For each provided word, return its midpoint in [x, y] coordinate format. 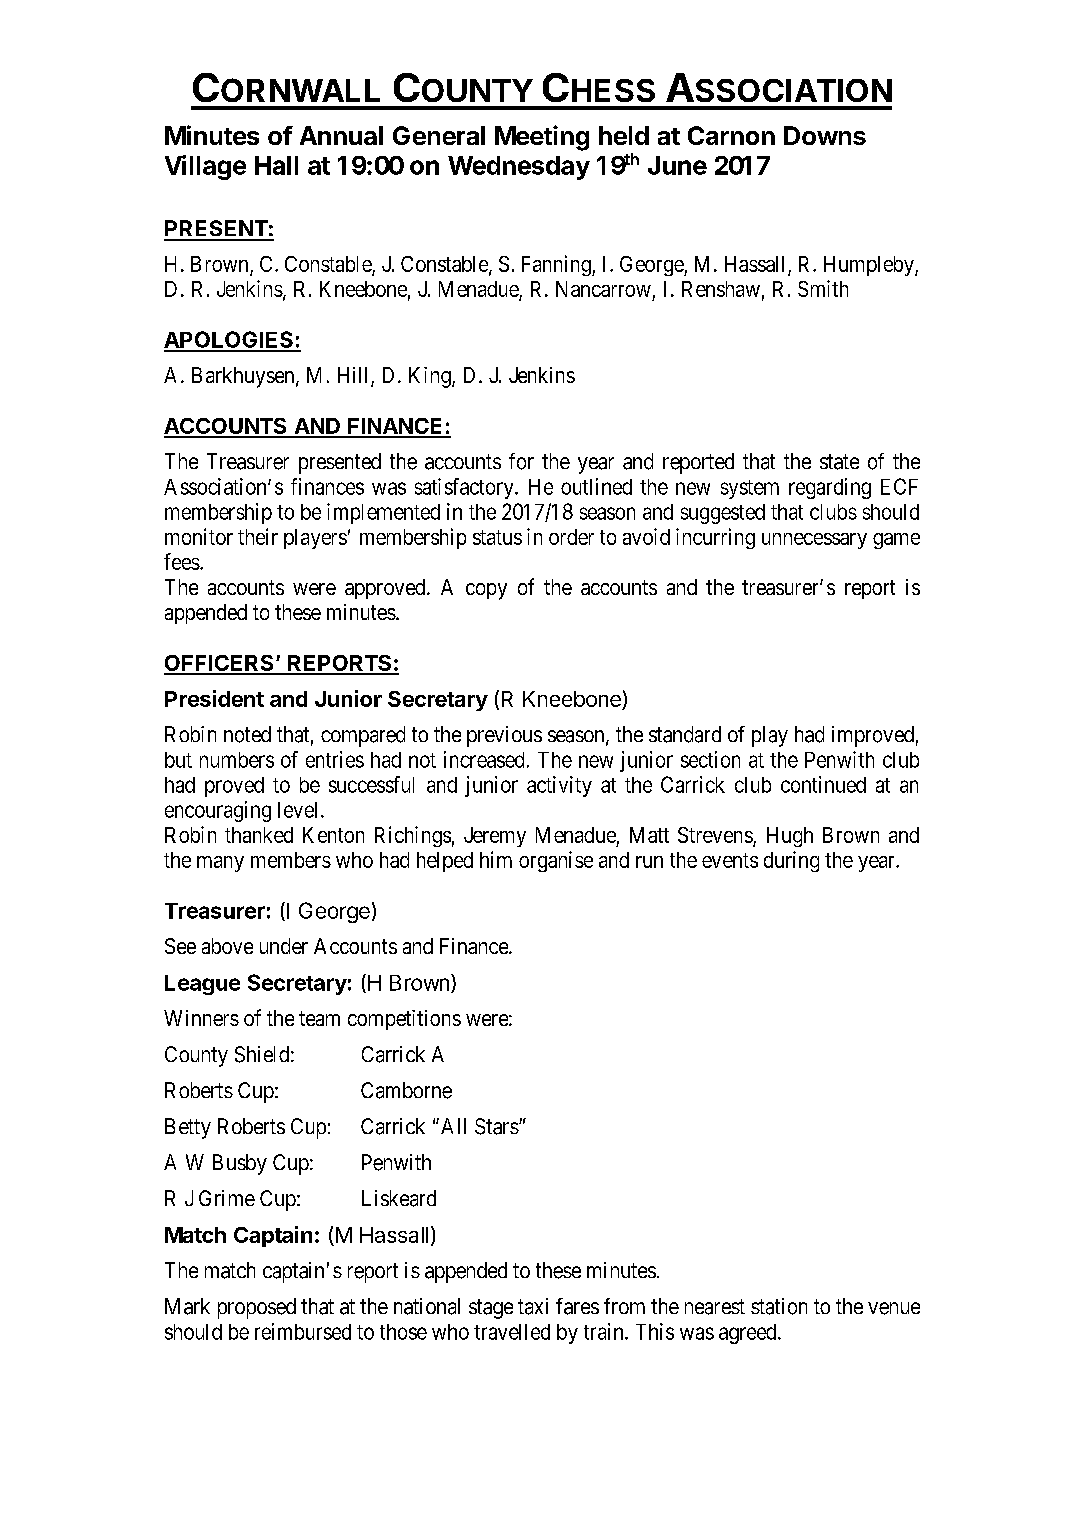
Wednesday [519, 168]
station [779, 1306]
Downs [825, 135]
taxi [533, 1306]
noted [247, 734]
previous [504, 736]
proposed [257, 1308]
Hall [276, 165]
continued [823, 784]
